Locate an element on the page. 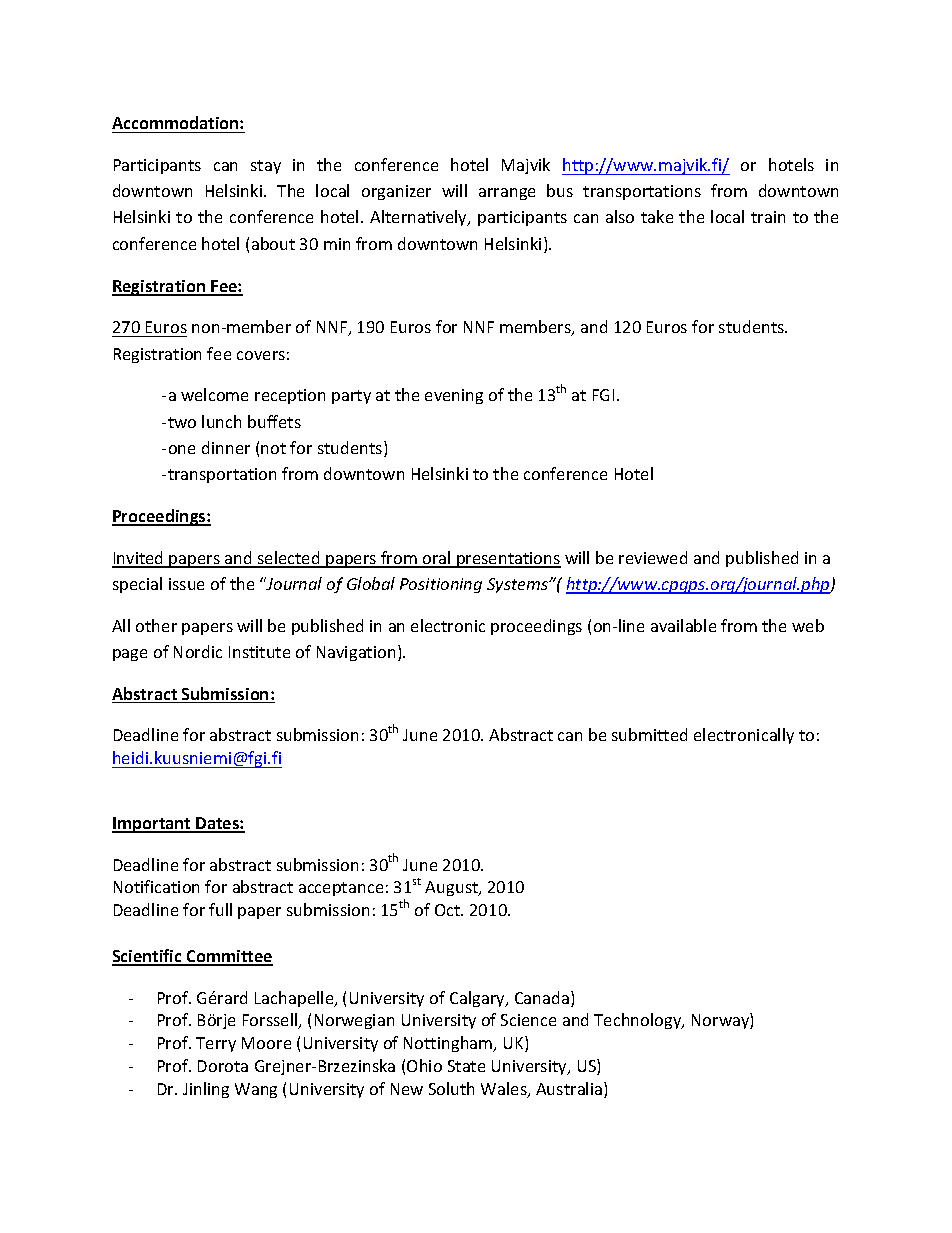  Accommodation is located at coordinates (176, 122).
